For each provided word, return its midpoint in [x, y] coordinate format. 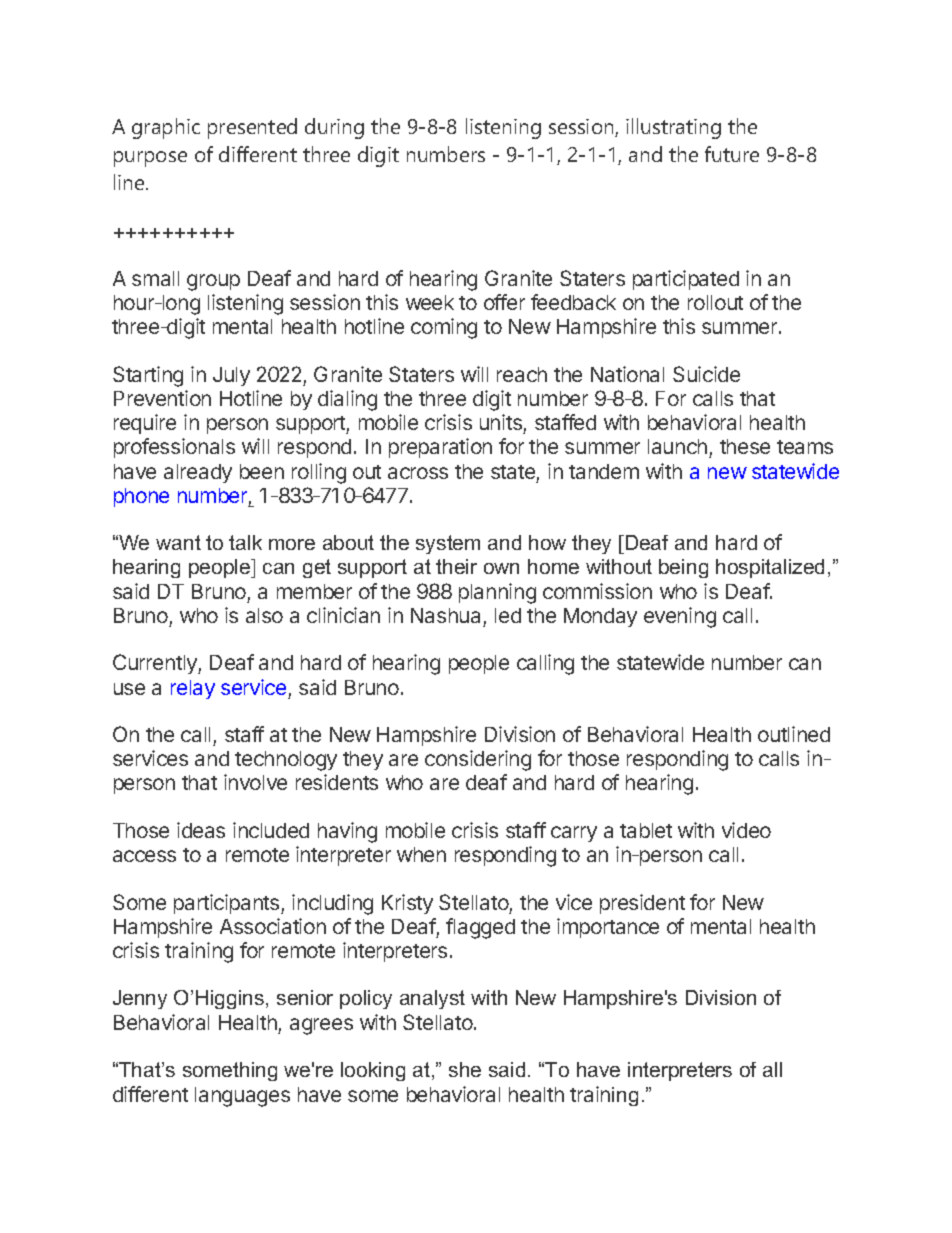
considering [478, 760]
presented [252, 128]
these [745, 446]
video [746, 830]
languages [242, 1097]
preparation [440, 448]
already [198, 473]
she [465, 1069]
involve [255, 782]
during [334, 128]
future [732, 154]
